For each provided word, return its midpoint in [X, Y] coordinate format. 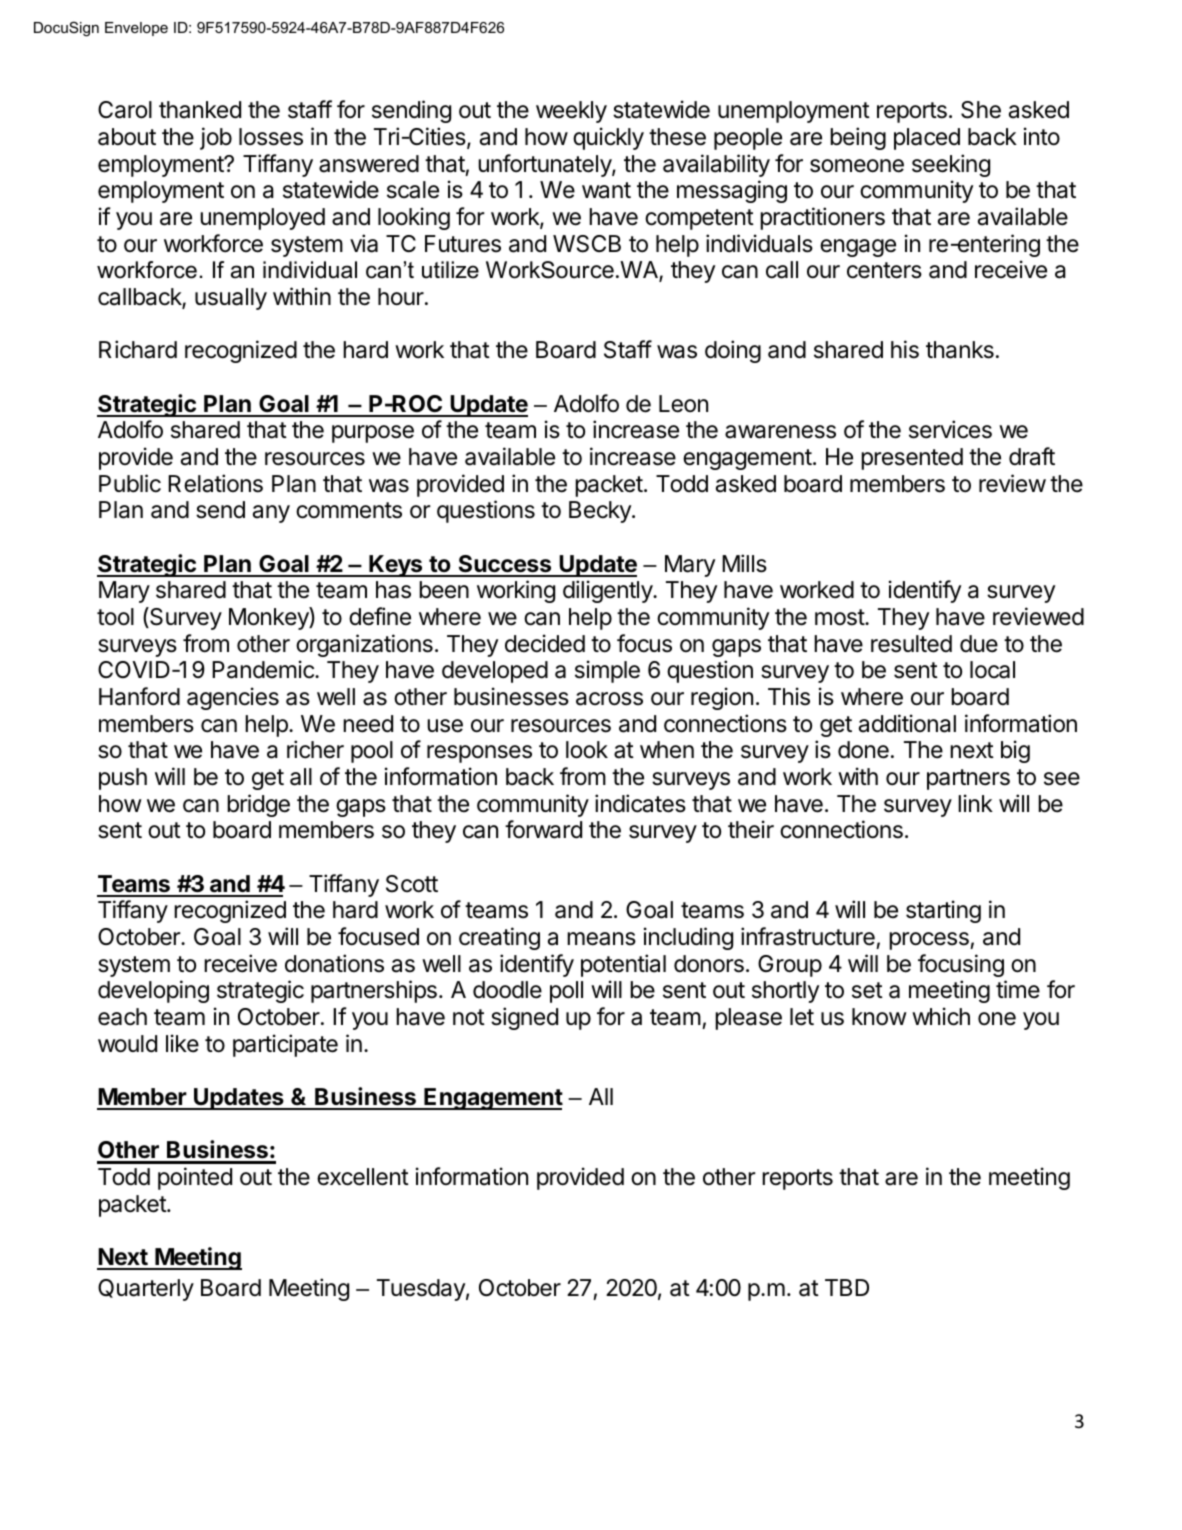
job [216, 138]
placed [927, 139]
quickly [608, 138]
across [609, 699]
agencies [233, 698]
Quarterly [146, 1290]
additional [907, 723]
